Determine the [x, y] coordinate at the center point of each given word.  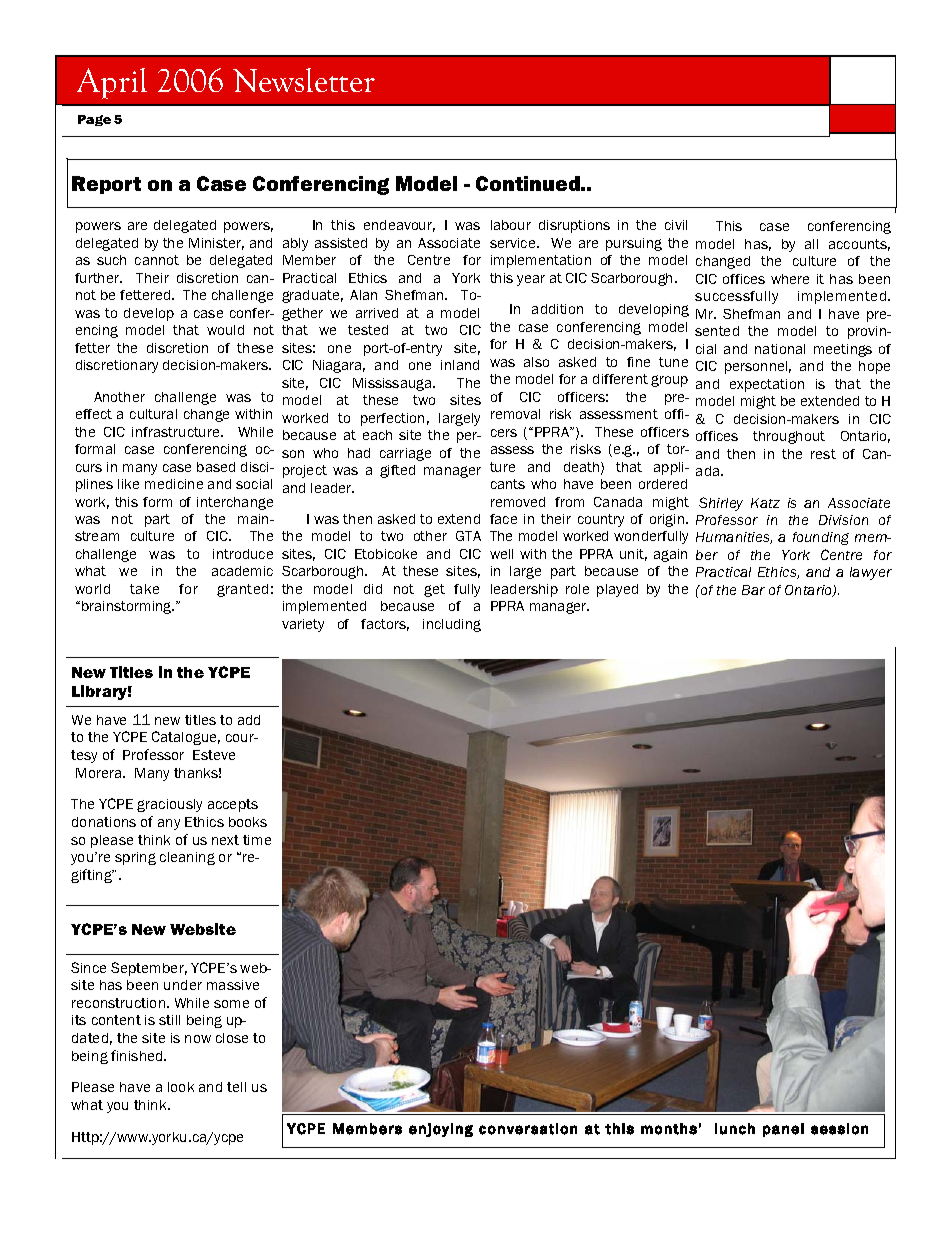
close [232, 1038]
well [501, 554]
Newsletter [304, 80]
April [112, 83]
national [780, 349]
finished [138, 1055]
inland [460, 365]
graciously [169, 805]
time [257, 840]
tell [236, 1087]
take [144, 589]
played [617, 590]
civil [676, 225]
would [225, 330]
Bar [753, 590]
